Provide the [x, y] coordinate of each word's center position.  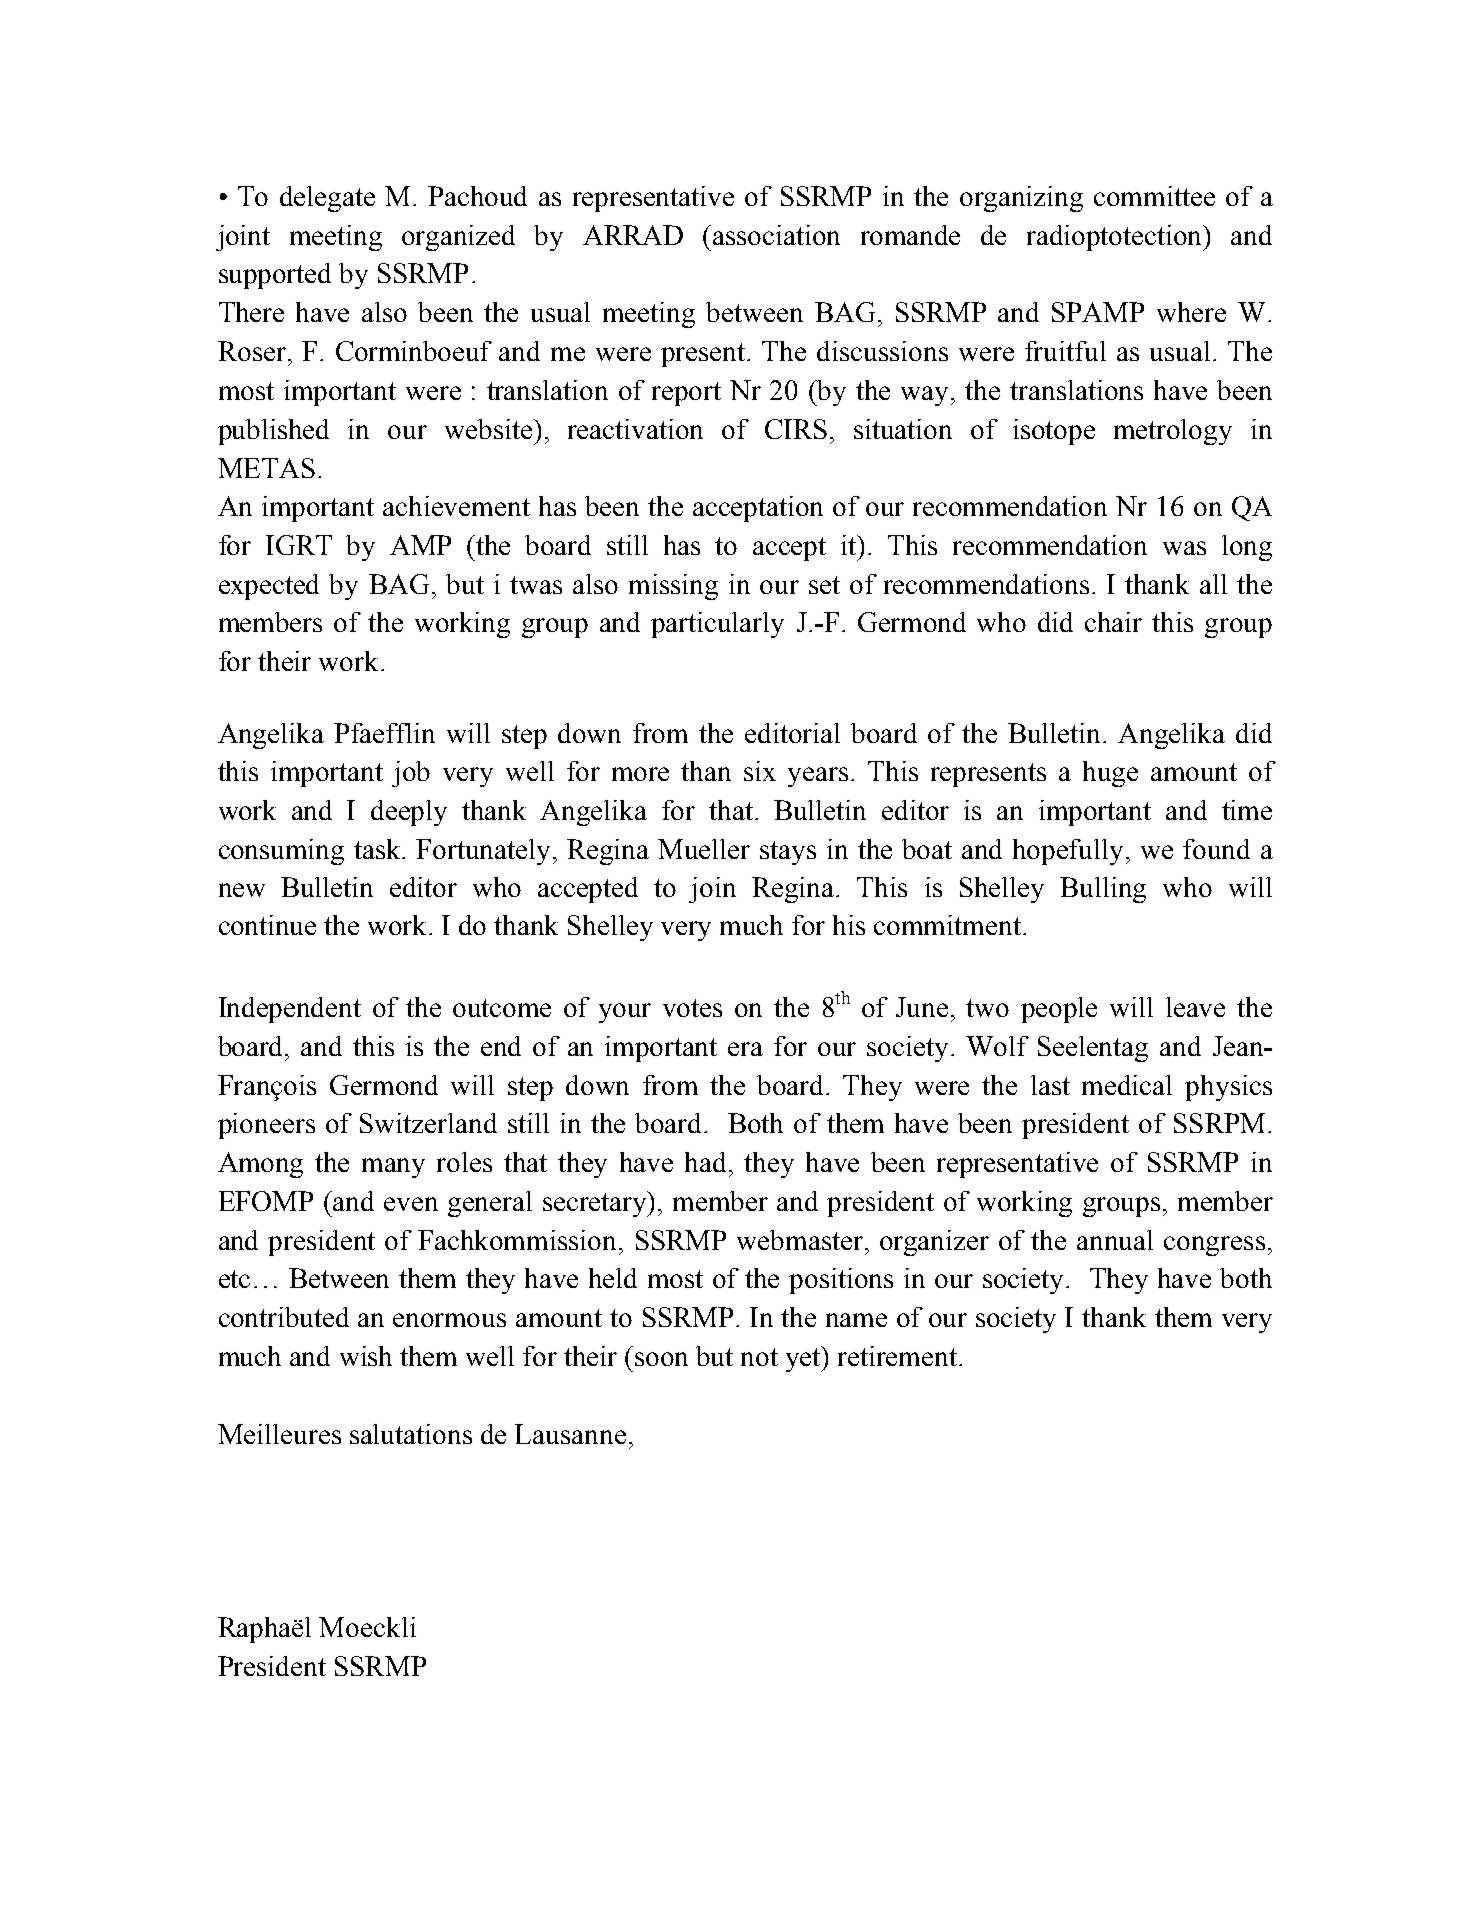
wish [366, 1356]
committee [1154, 196]
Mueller [704, 849]
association [776, 235]
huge [1110, 774]
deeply [409, 813]
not [759, 1357]
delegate [327, 199]
